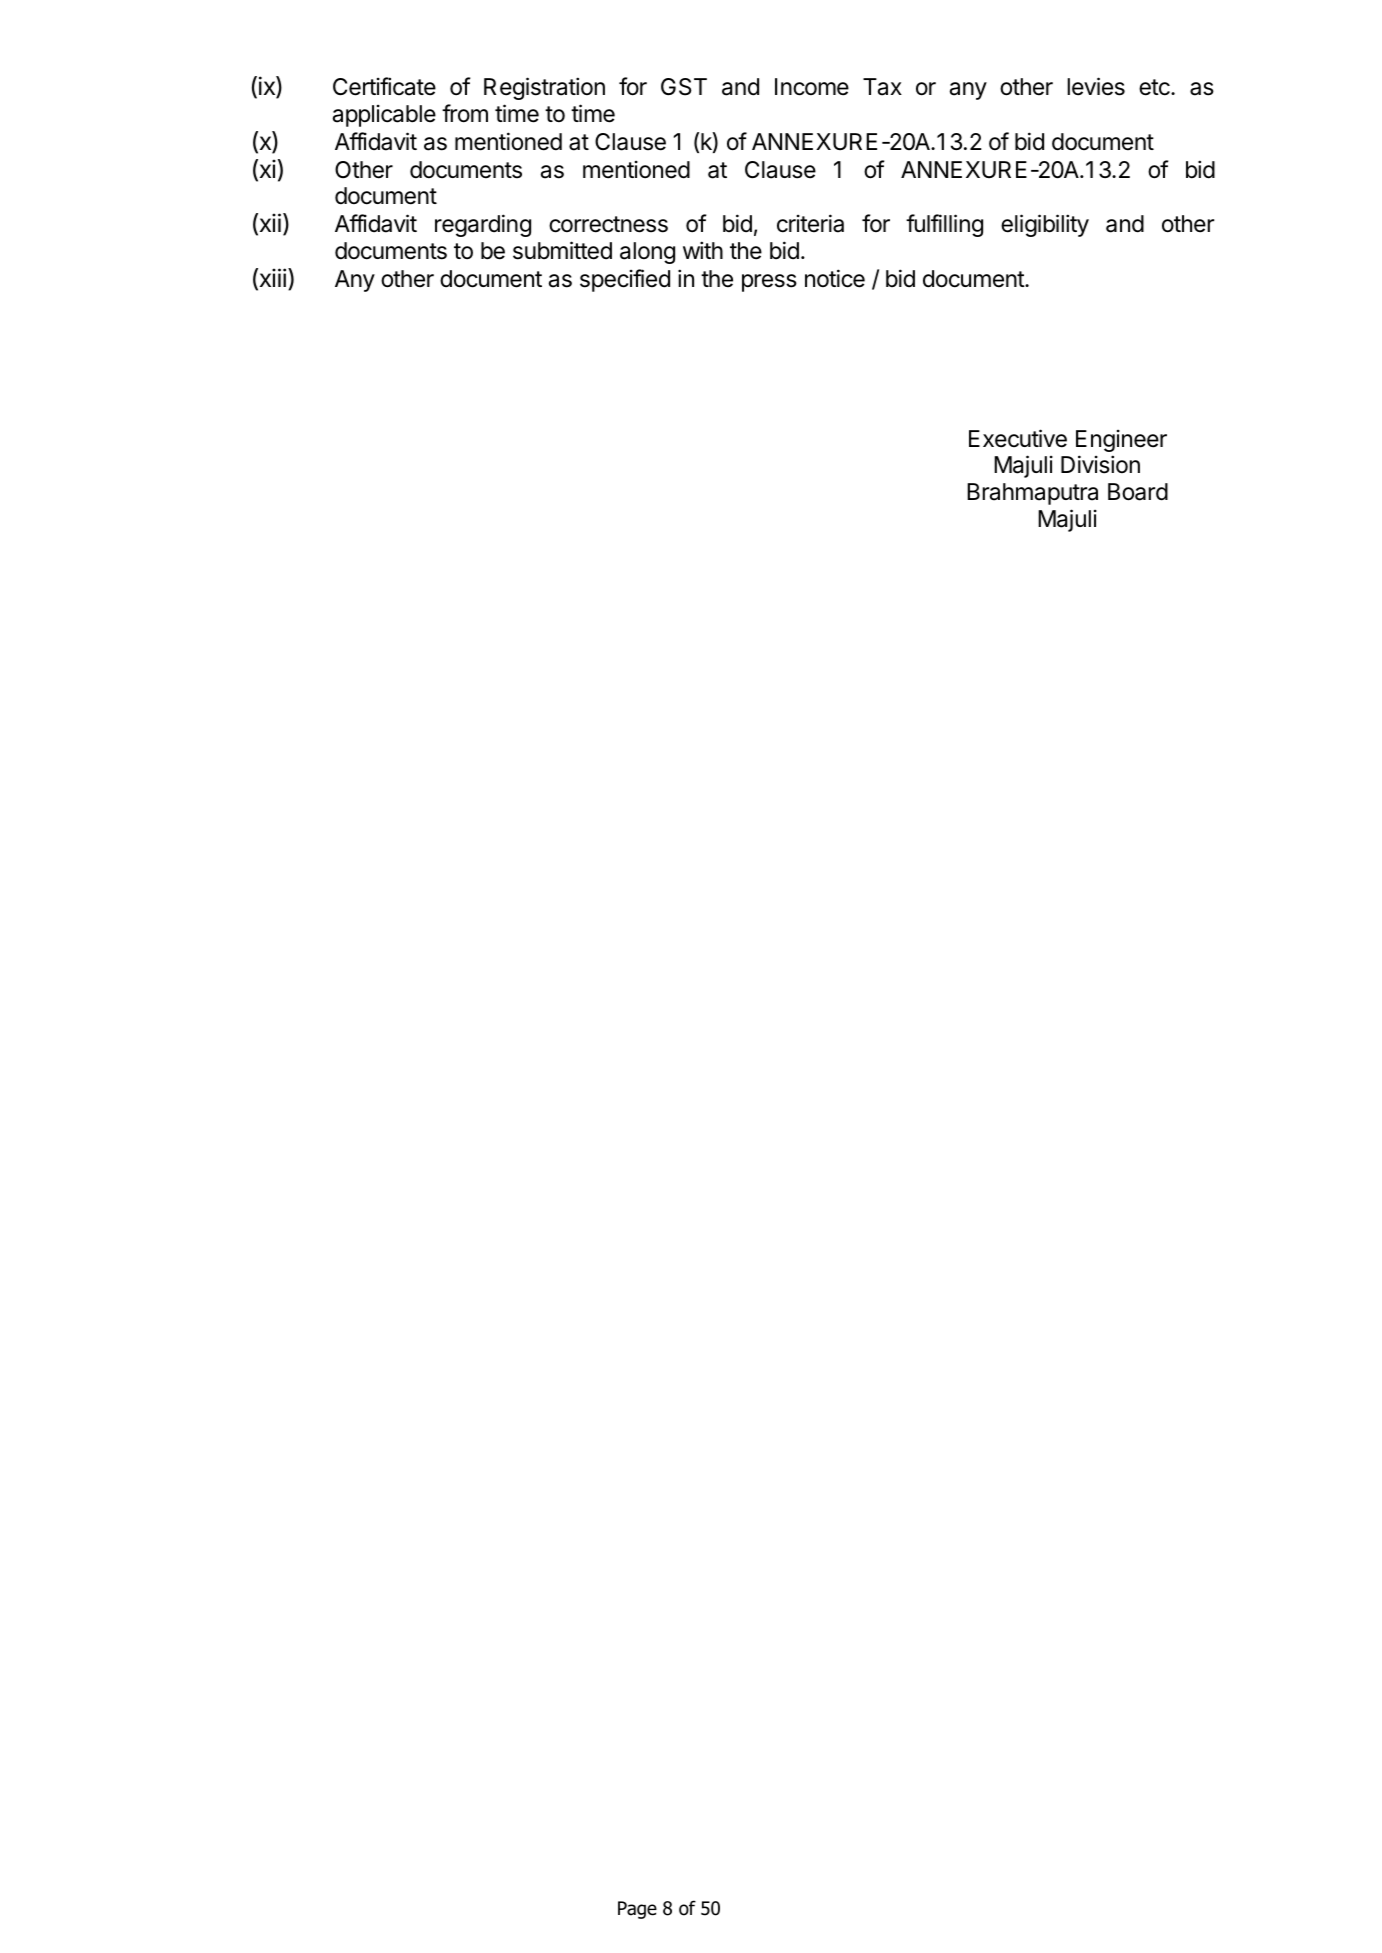 This screenshot has width=1382, height=1953. What do you see at coordinates (1100, 464) in the screenshot?
I see `Division` at bounding box center [1100, 464].
